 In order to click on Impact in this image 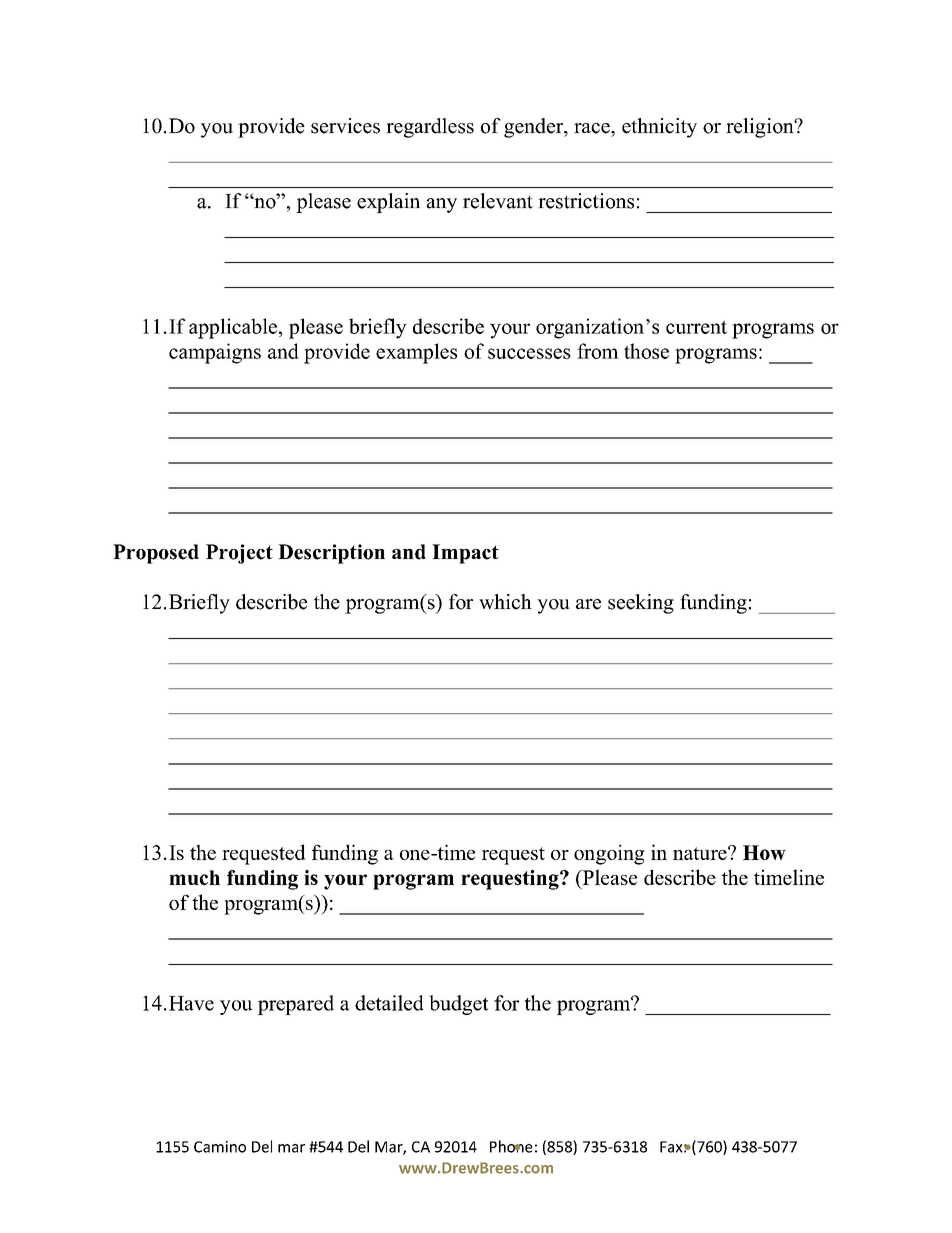, I will do `click(465, 554)`.
